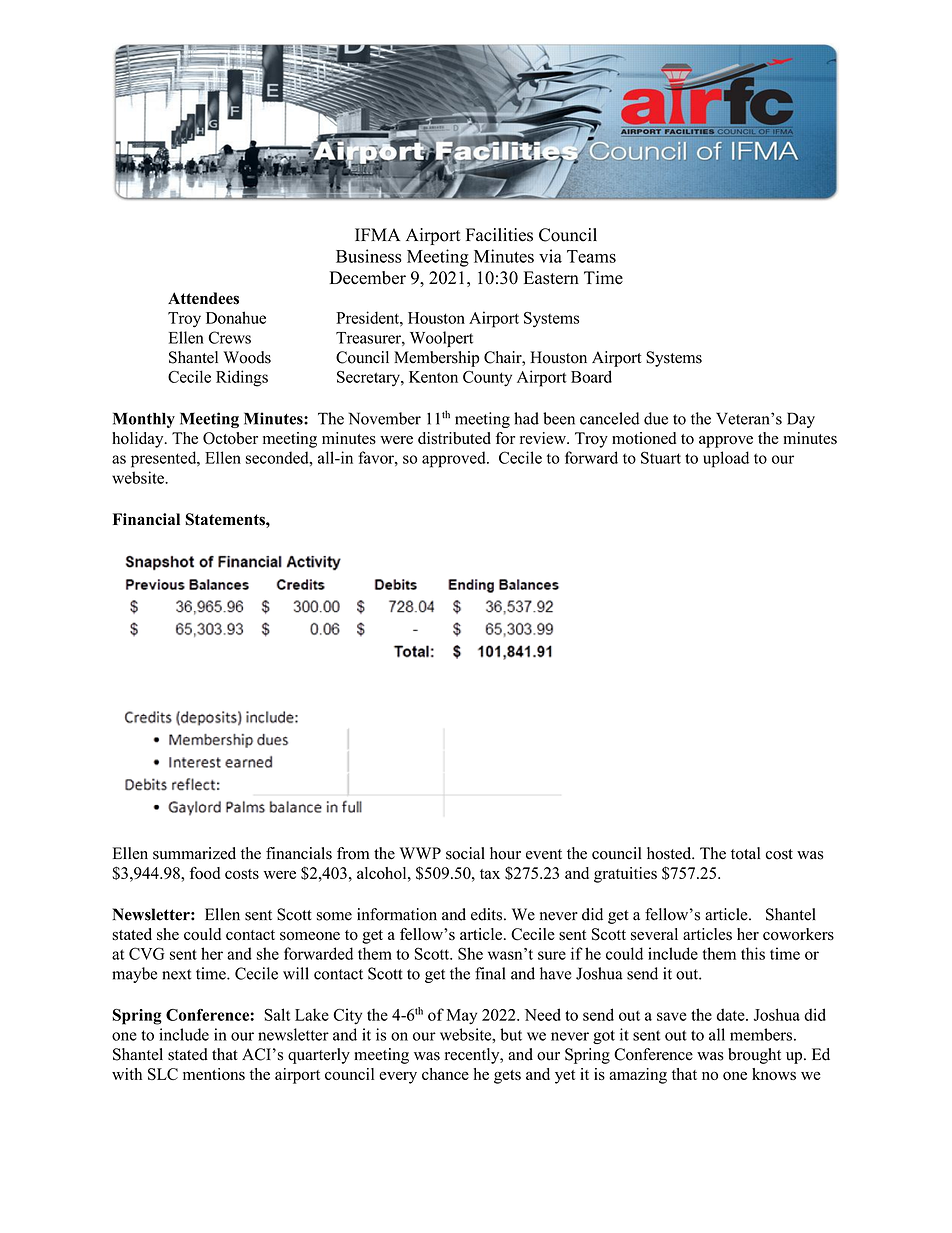  I want to click on upload, so click(726, 459).
